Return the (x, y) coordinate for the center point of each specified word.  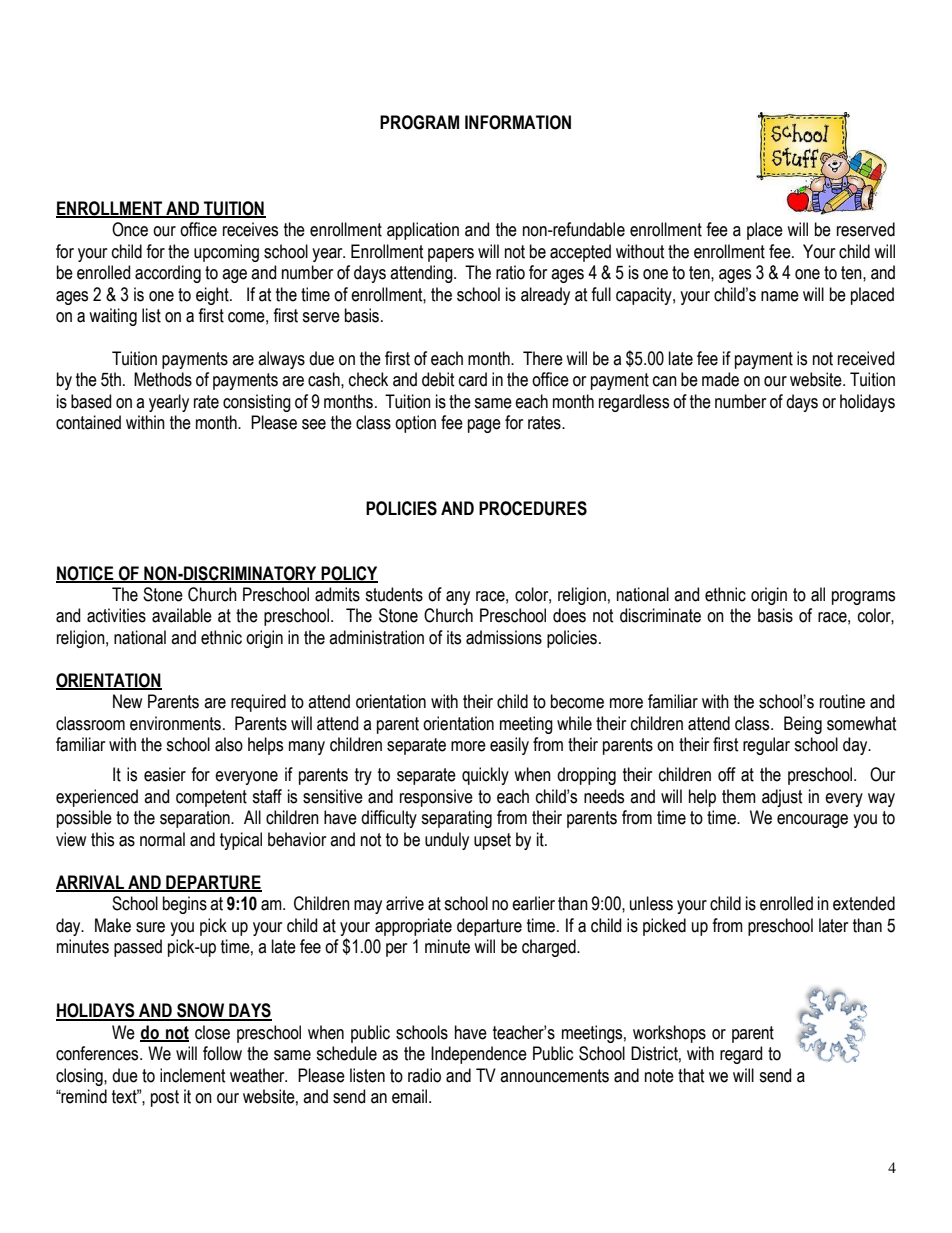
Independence (479, 1055)
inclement (193, 1075)
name (780, 296)
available (182, 615)
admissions (504, 637)
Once (130, 229)
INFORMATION (518, 122)
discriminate (660, 615)
